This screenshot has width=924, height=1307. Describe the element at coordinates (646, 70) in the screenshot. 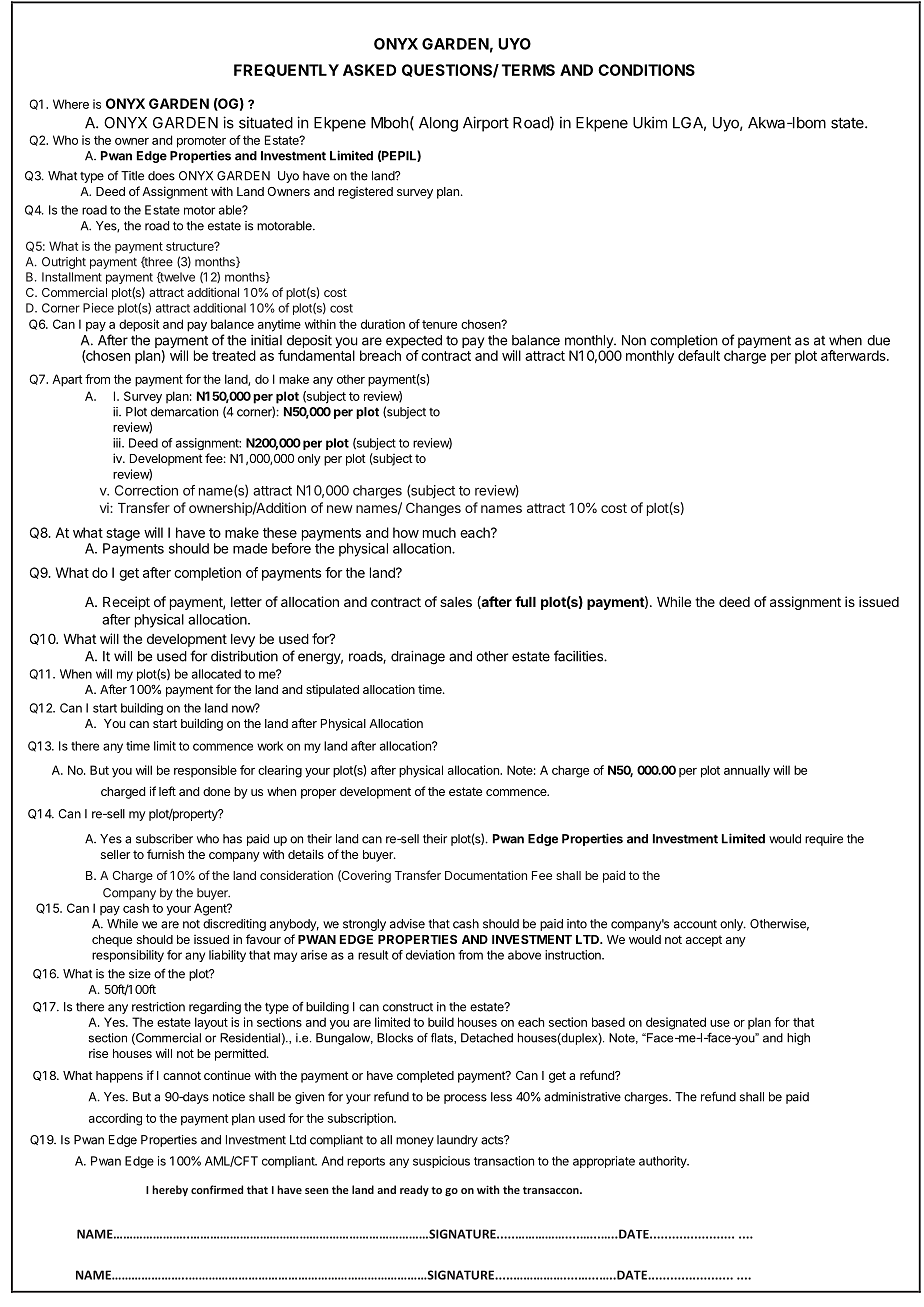

I see `CONDITIONS` at that location.
